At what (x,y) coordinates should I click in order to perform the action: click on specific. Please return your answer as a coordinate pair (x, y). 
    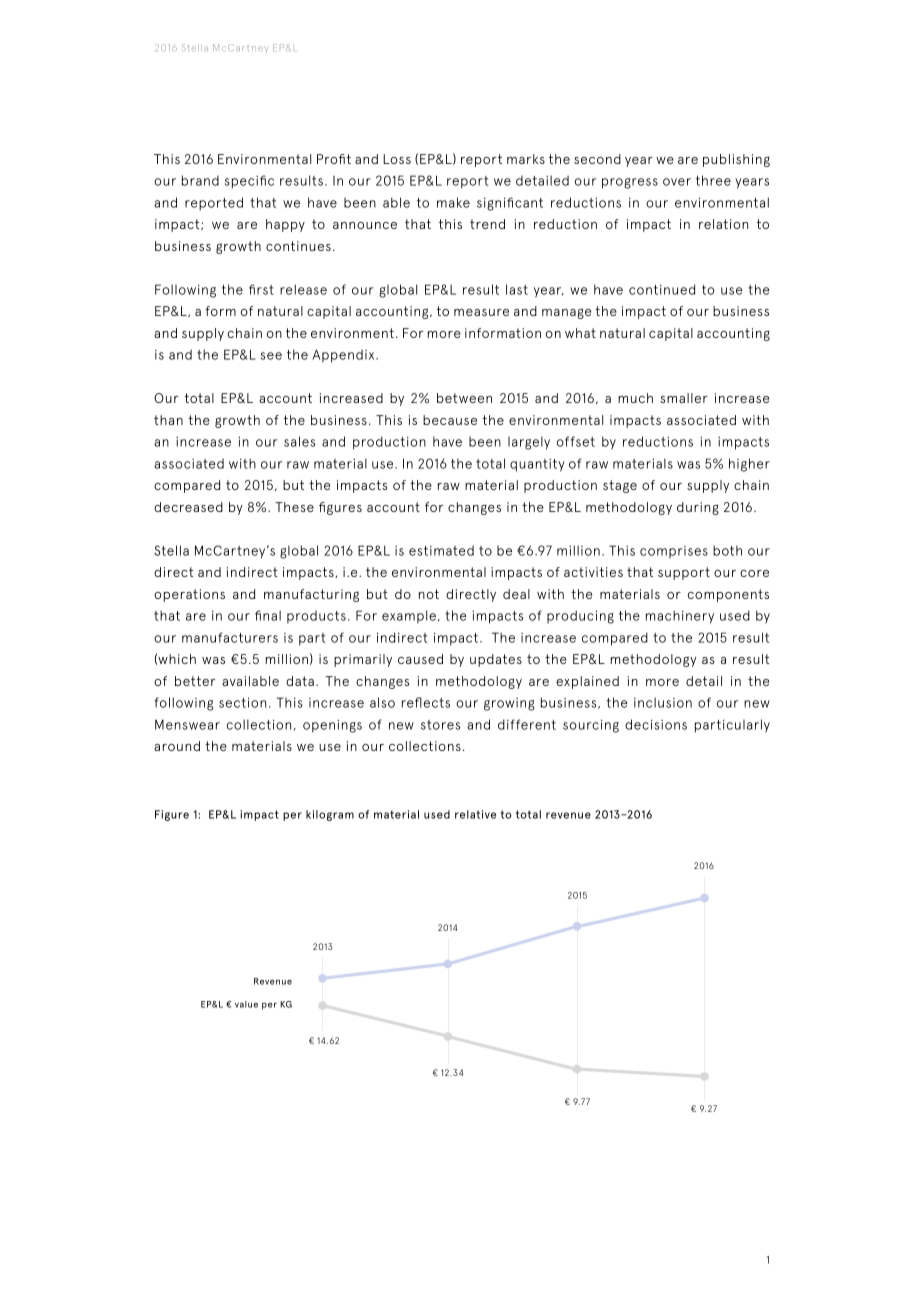
    Looking at the image, I should click on (249, 182).
